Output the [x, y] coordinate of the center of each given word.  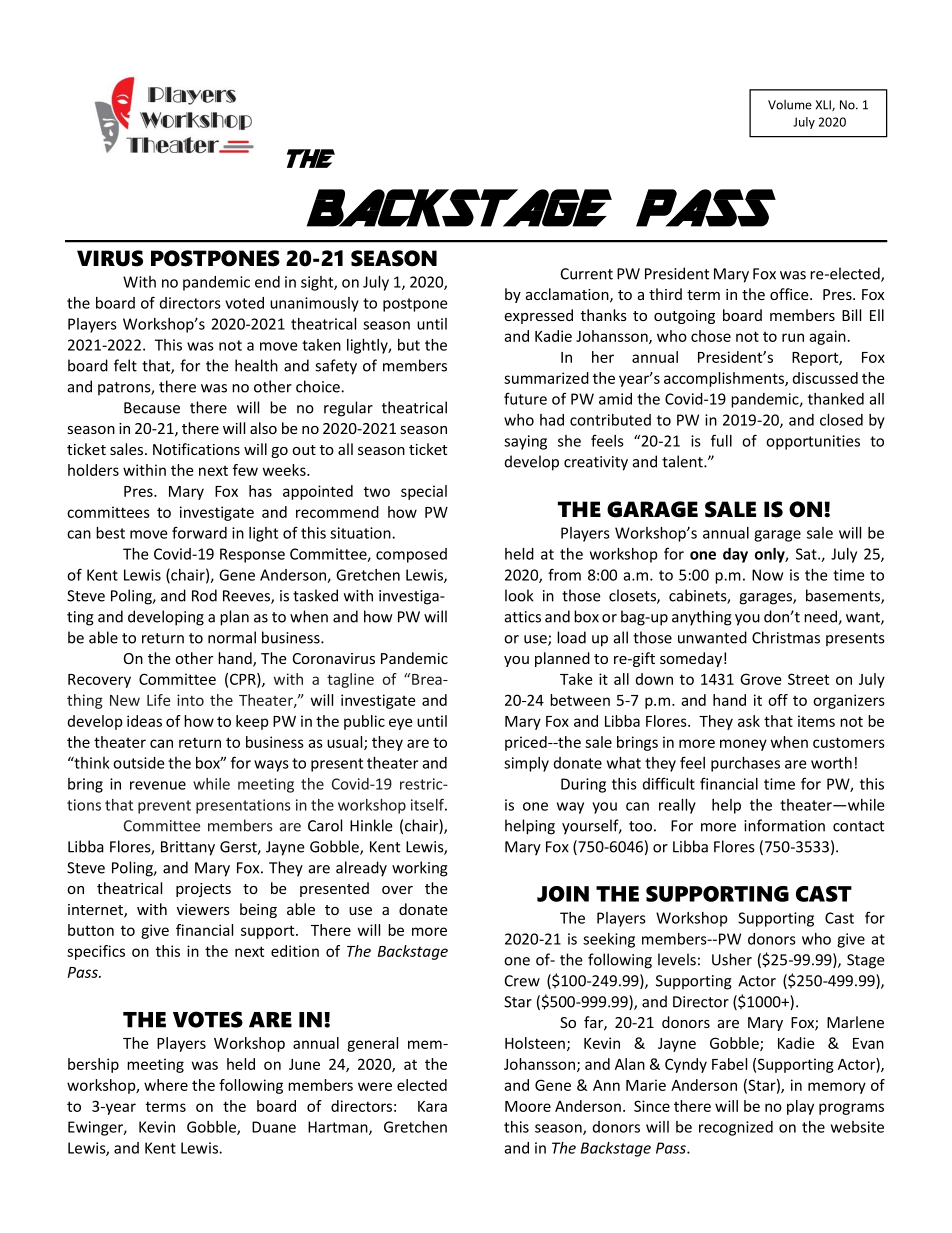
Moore [528, 1106]
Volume [790, 105]
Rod [204, 595]
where [166, 1085]
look [519, 595]
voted [244, 303]
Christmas [786, 637]
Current [587, 274]
